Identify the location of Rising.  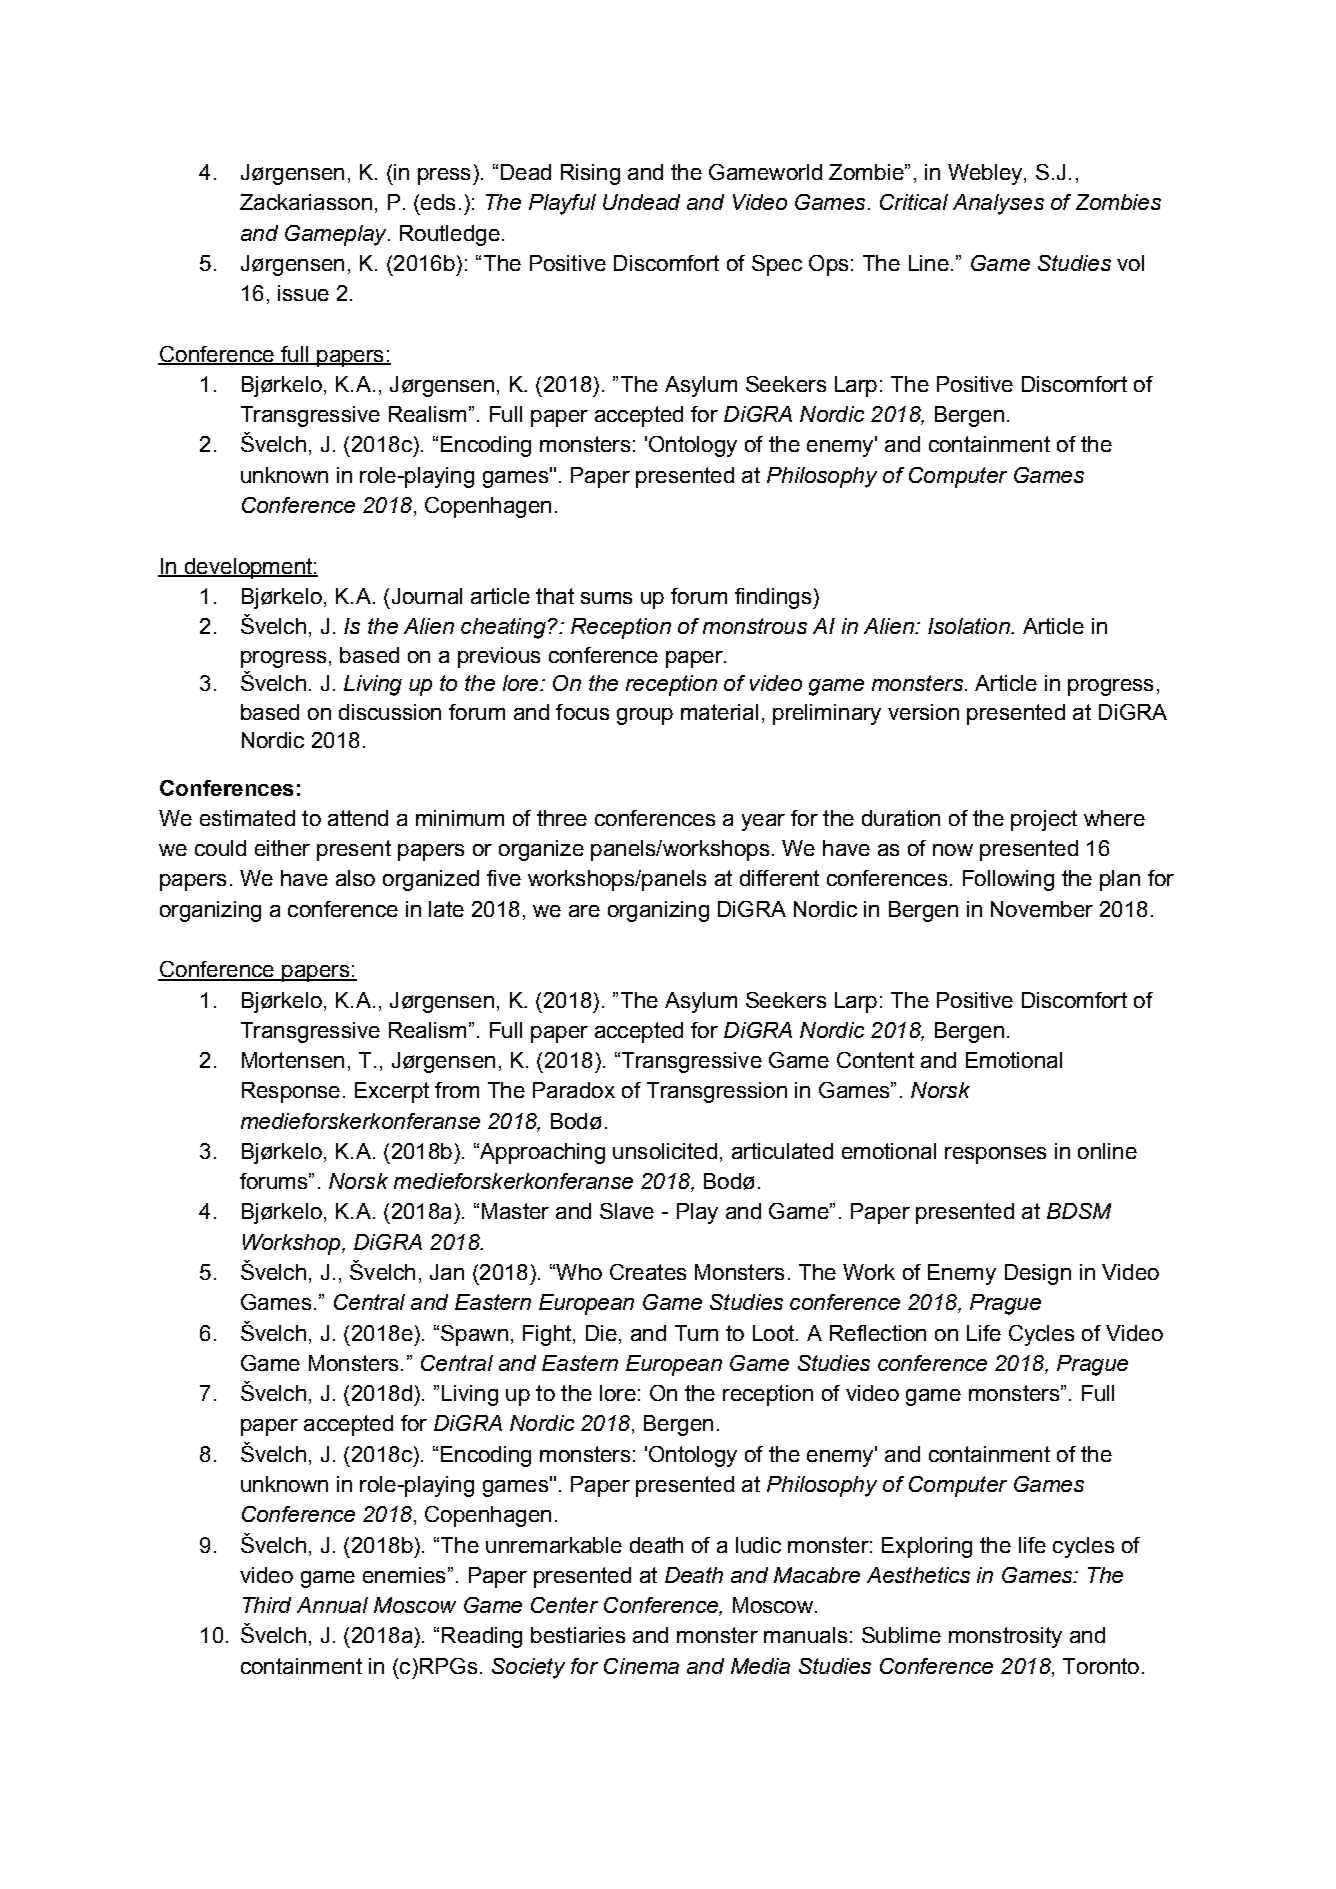
(590, 174).
